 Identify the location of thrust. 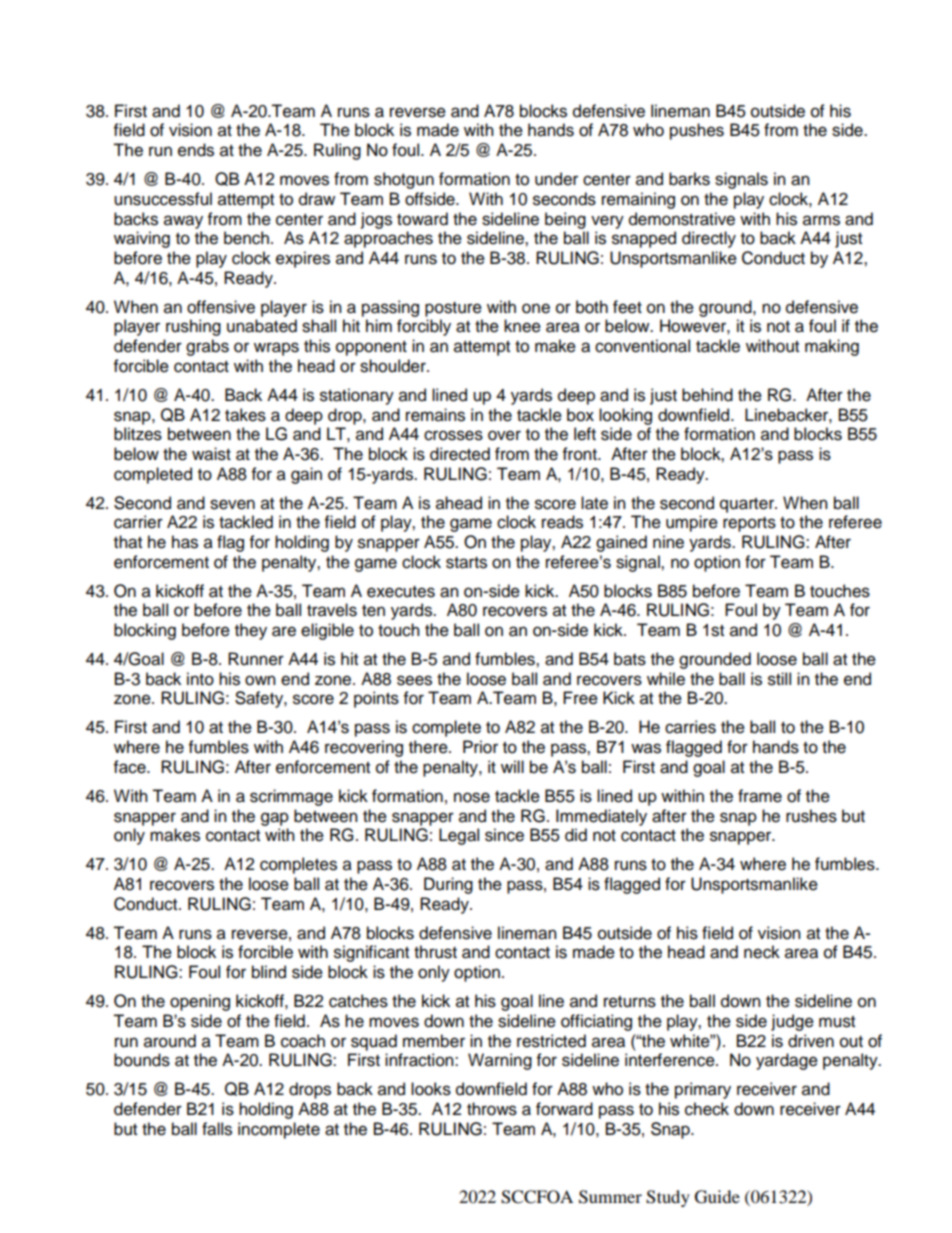
(435, 952).
